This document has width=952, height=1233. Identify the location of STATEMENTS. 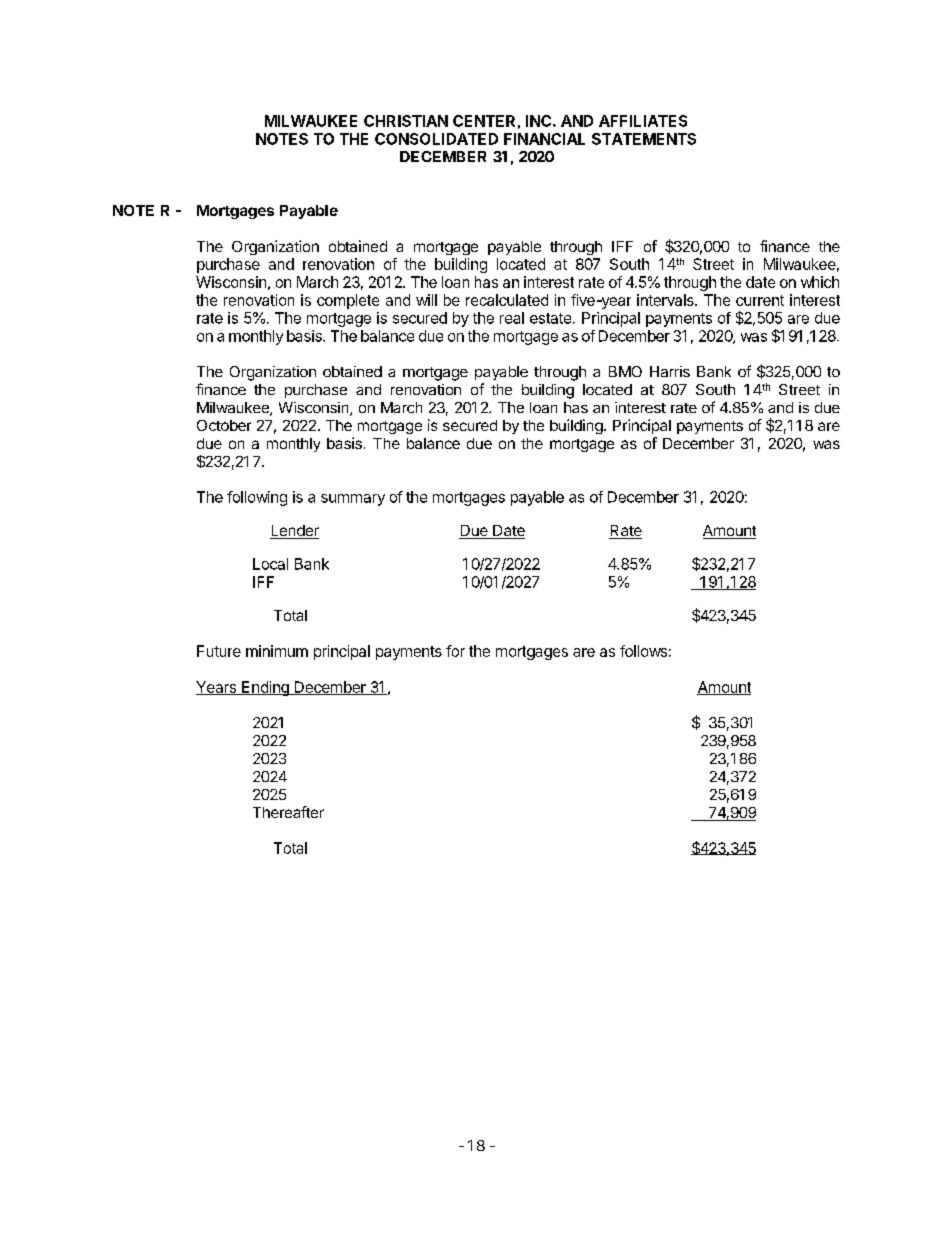
(644, 139).
